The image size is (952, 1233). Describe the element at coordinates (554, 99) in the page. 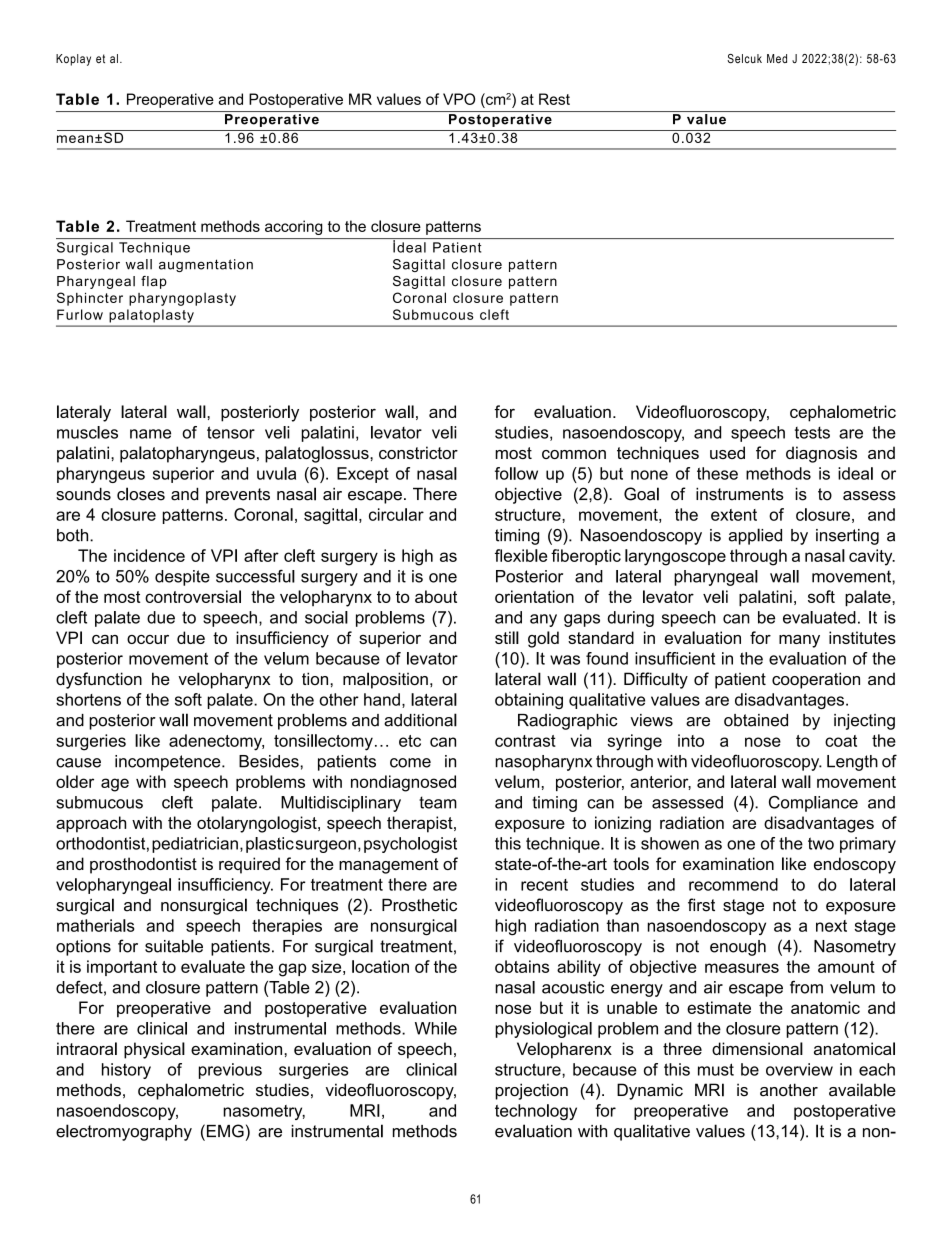

I see `Rest` at that location.
